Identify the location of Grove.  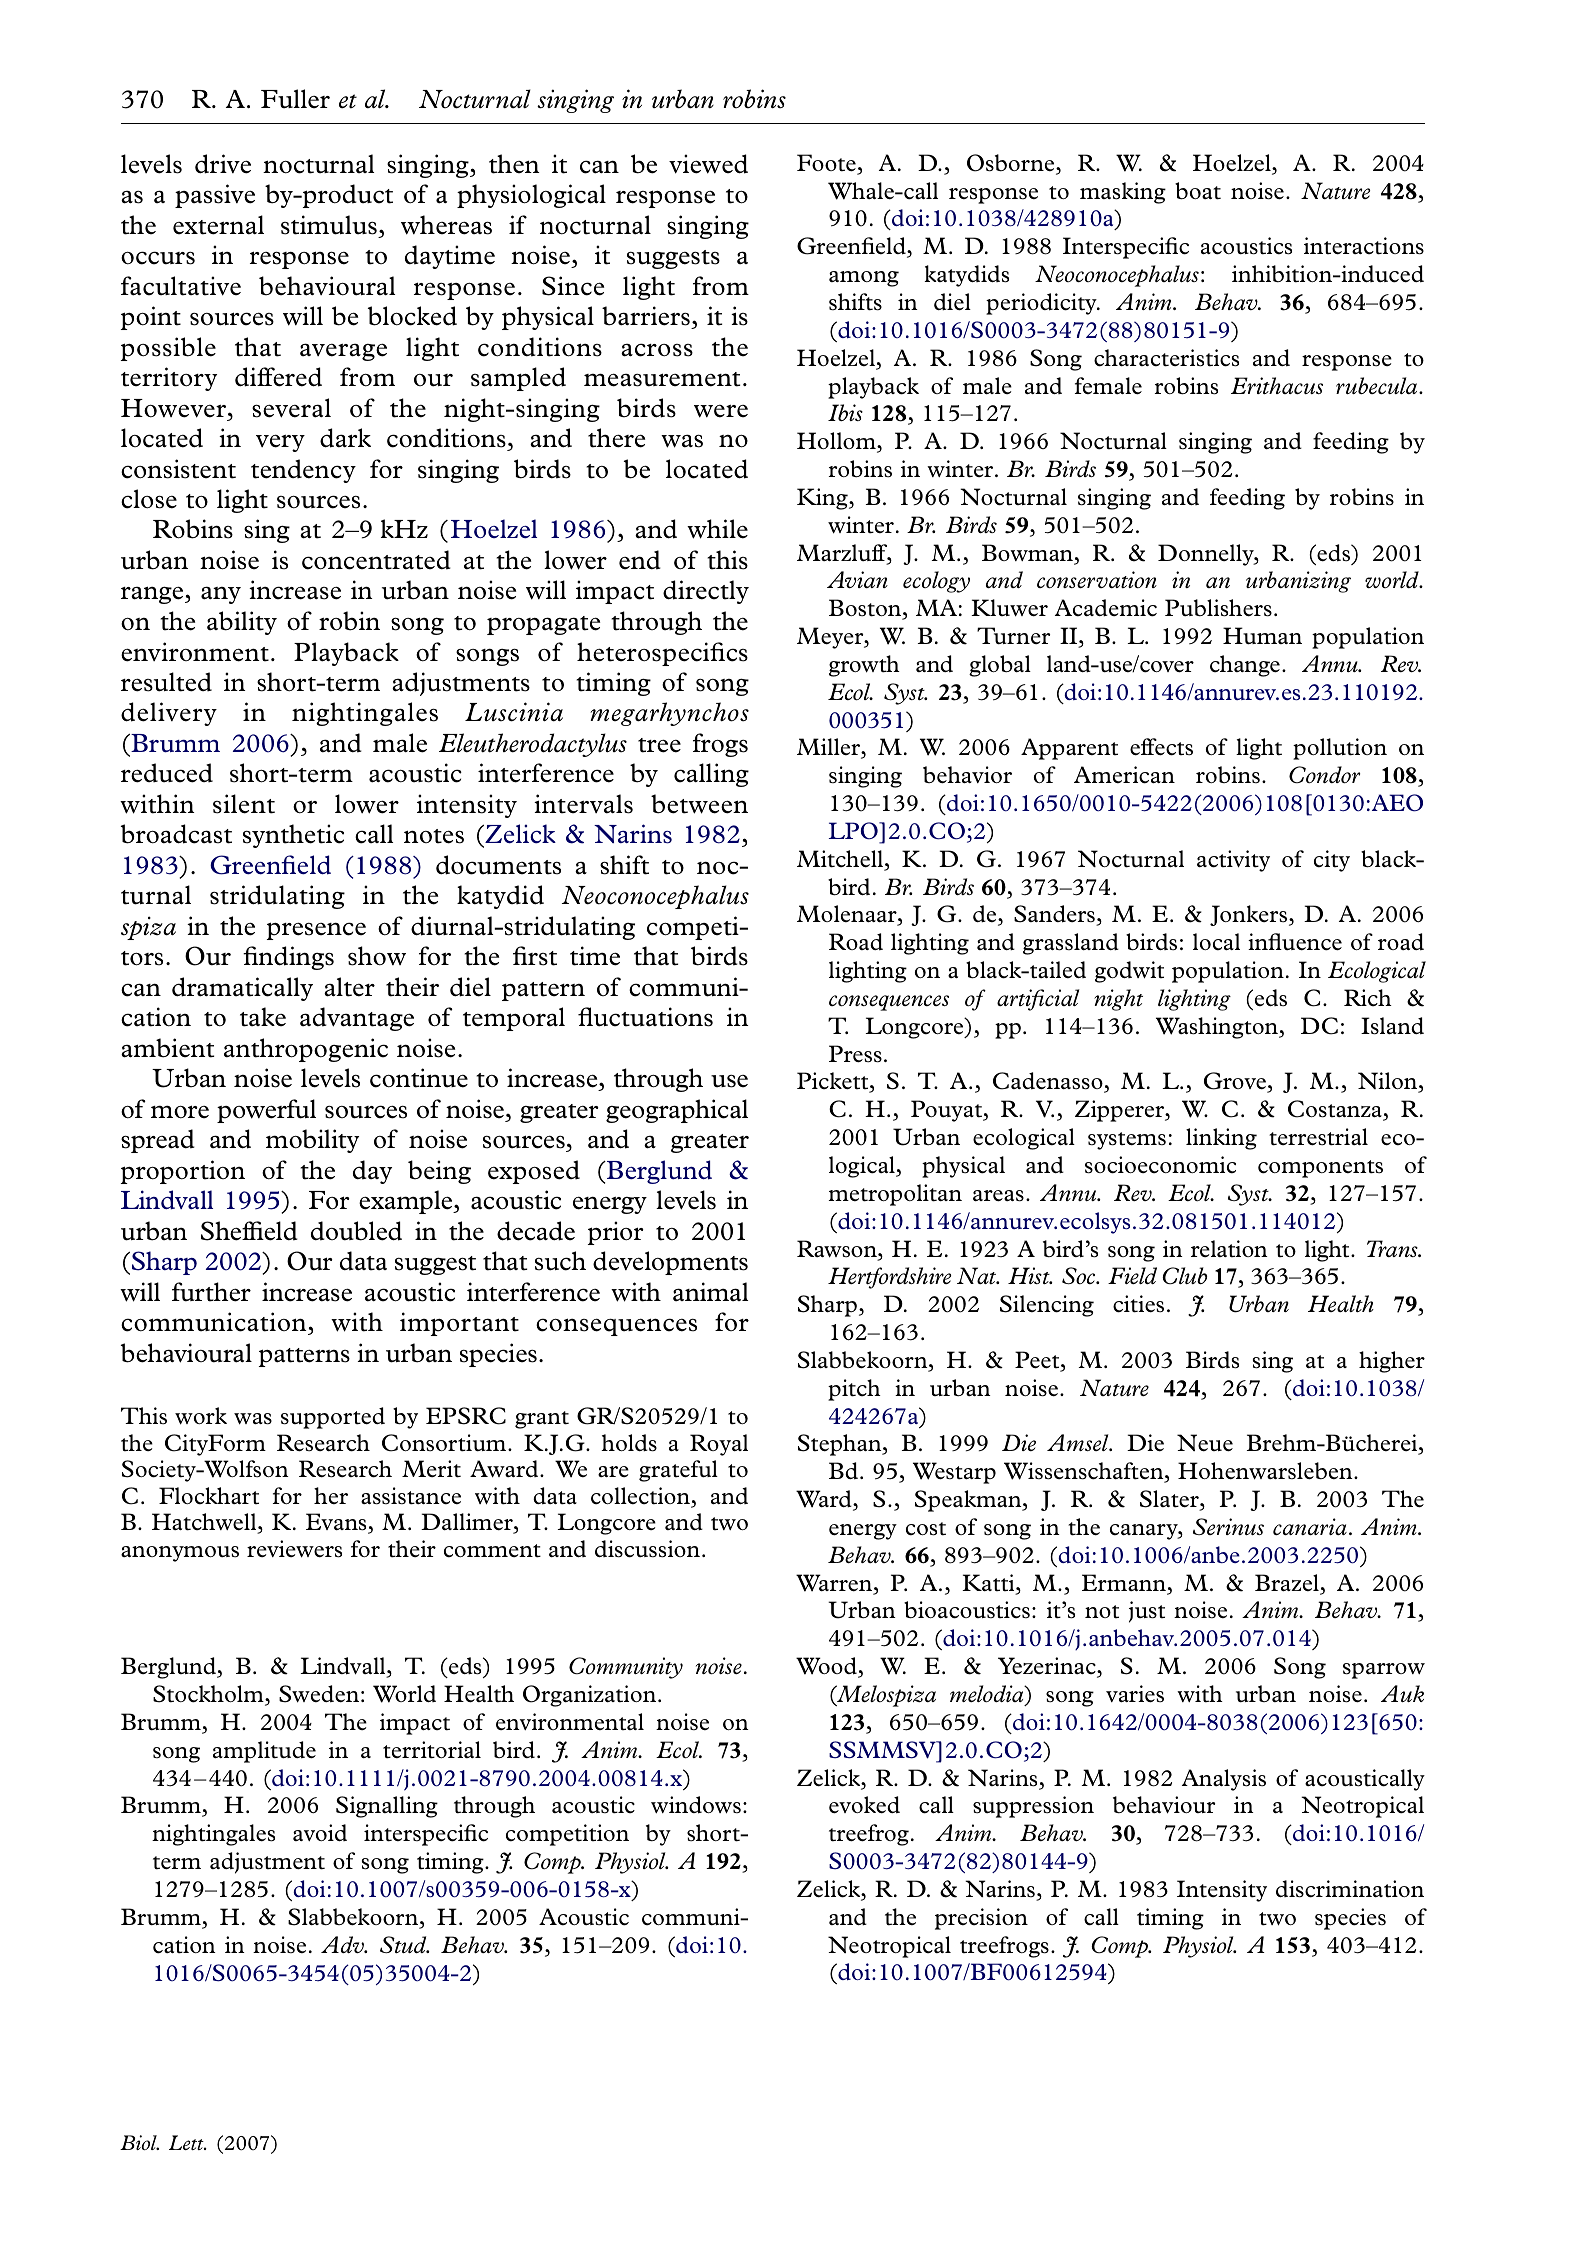
(1236, 1082).
